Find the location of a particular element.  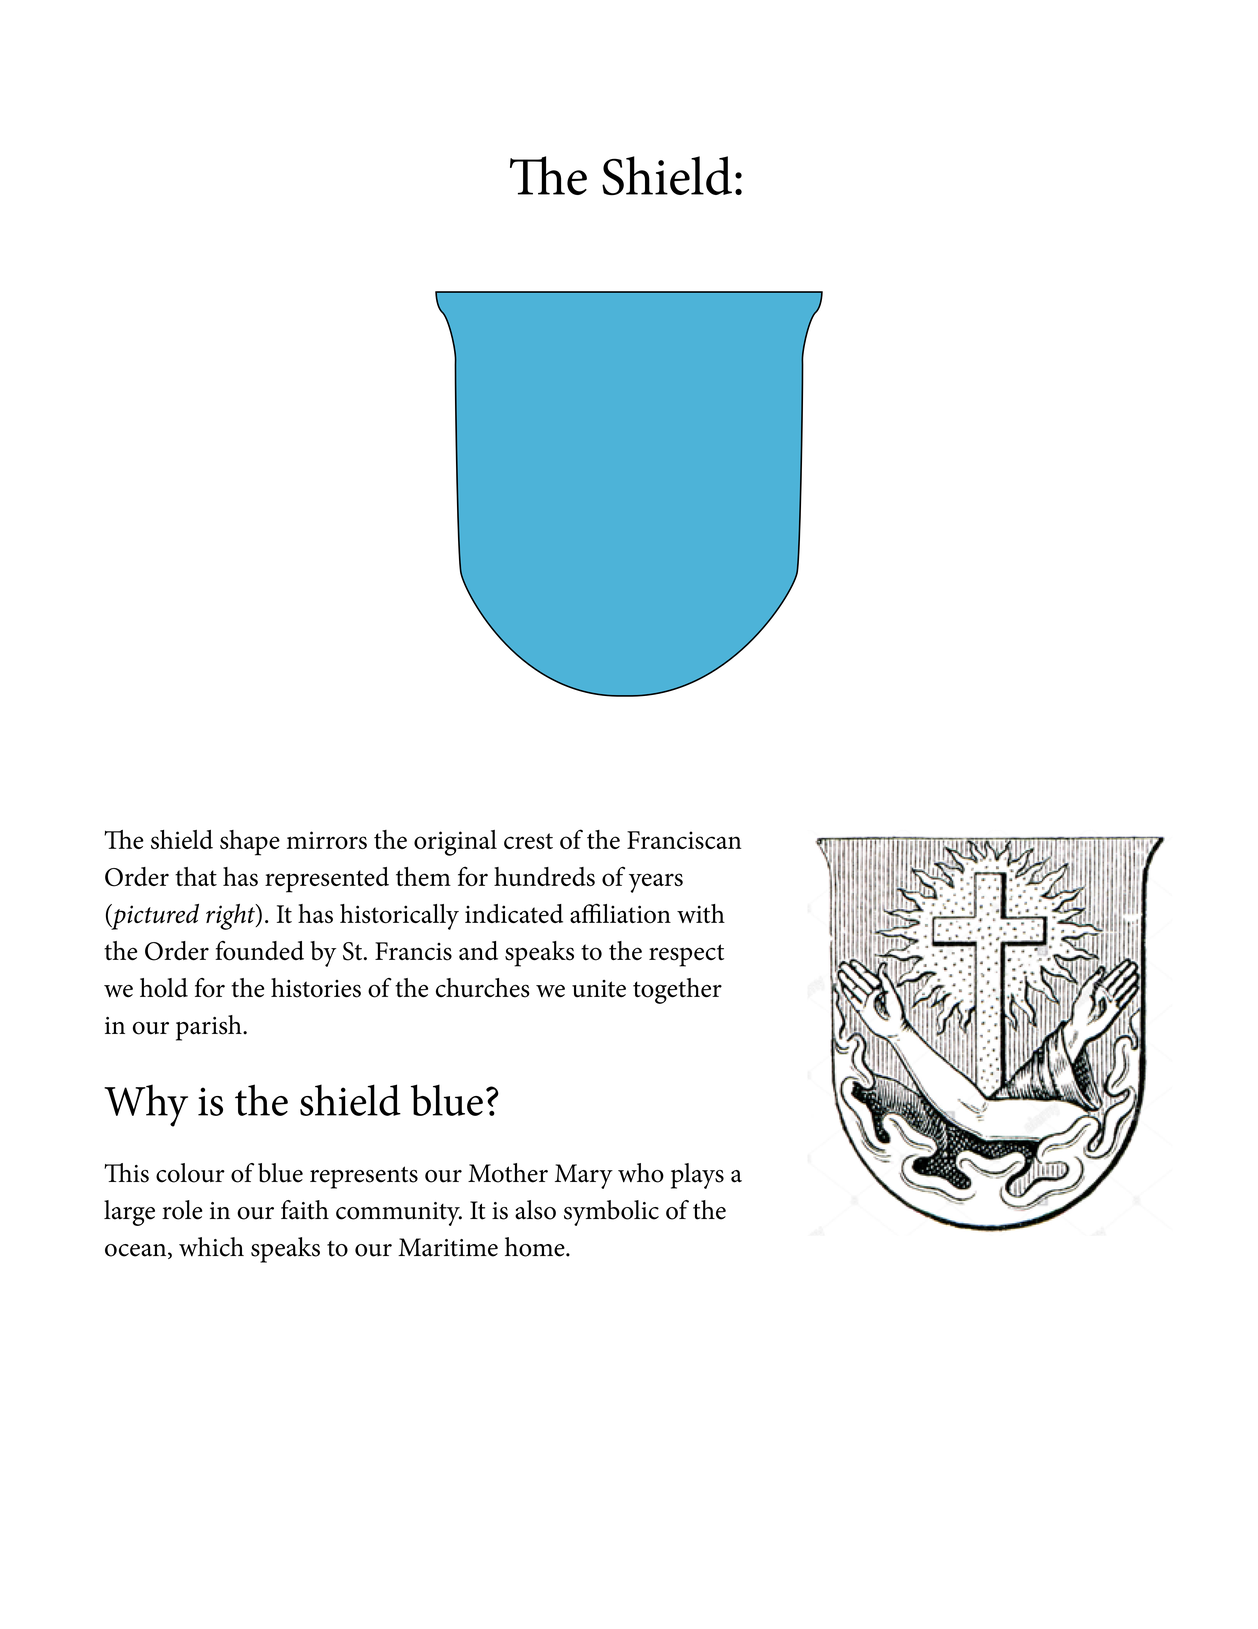

symbolic is located at coordinates (611, 1213).
